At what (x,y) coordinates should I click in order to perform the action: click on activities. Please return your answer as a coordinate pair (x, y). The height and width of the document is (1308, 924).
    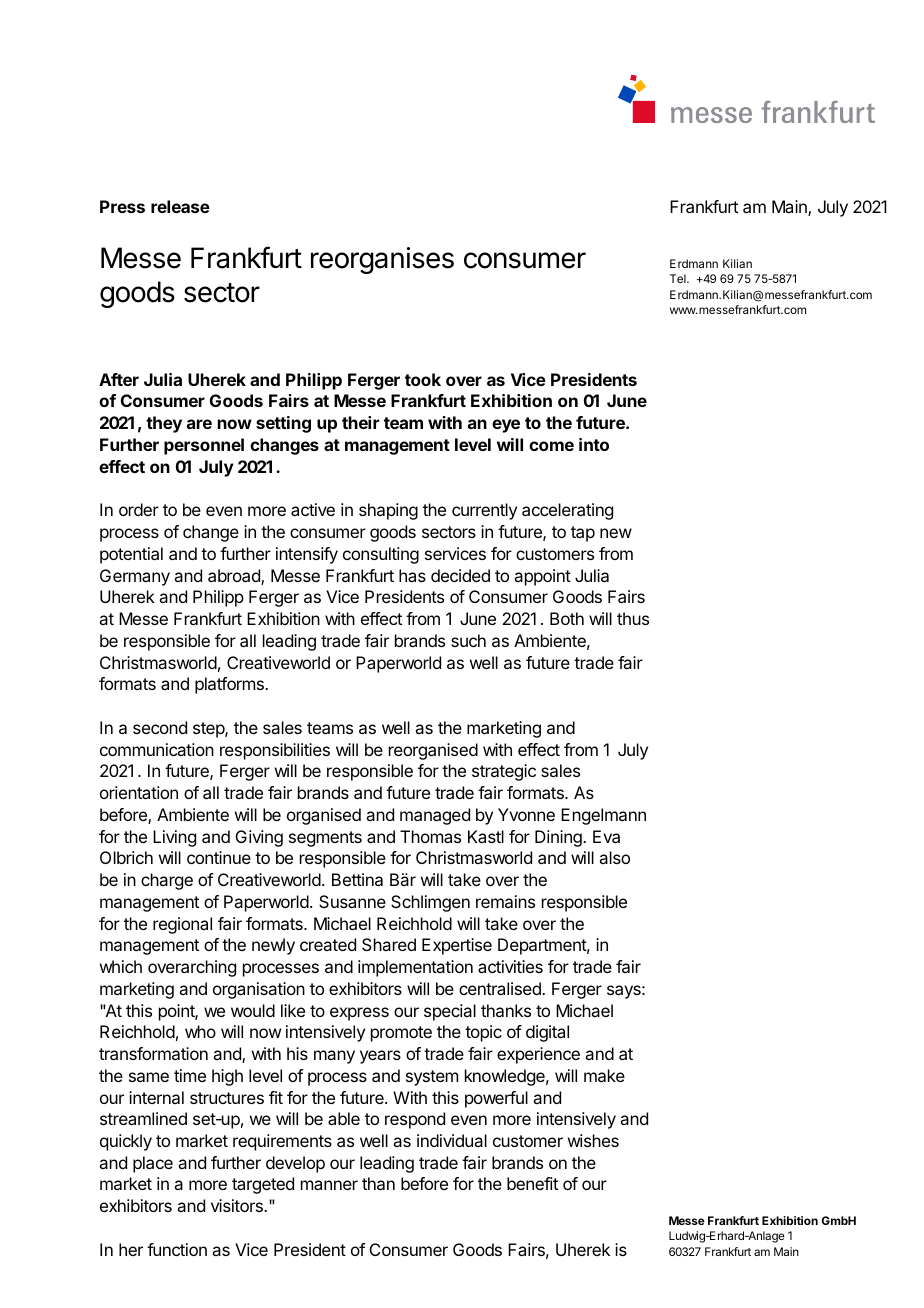
    Looking at the image, I should click on (510, 966).
